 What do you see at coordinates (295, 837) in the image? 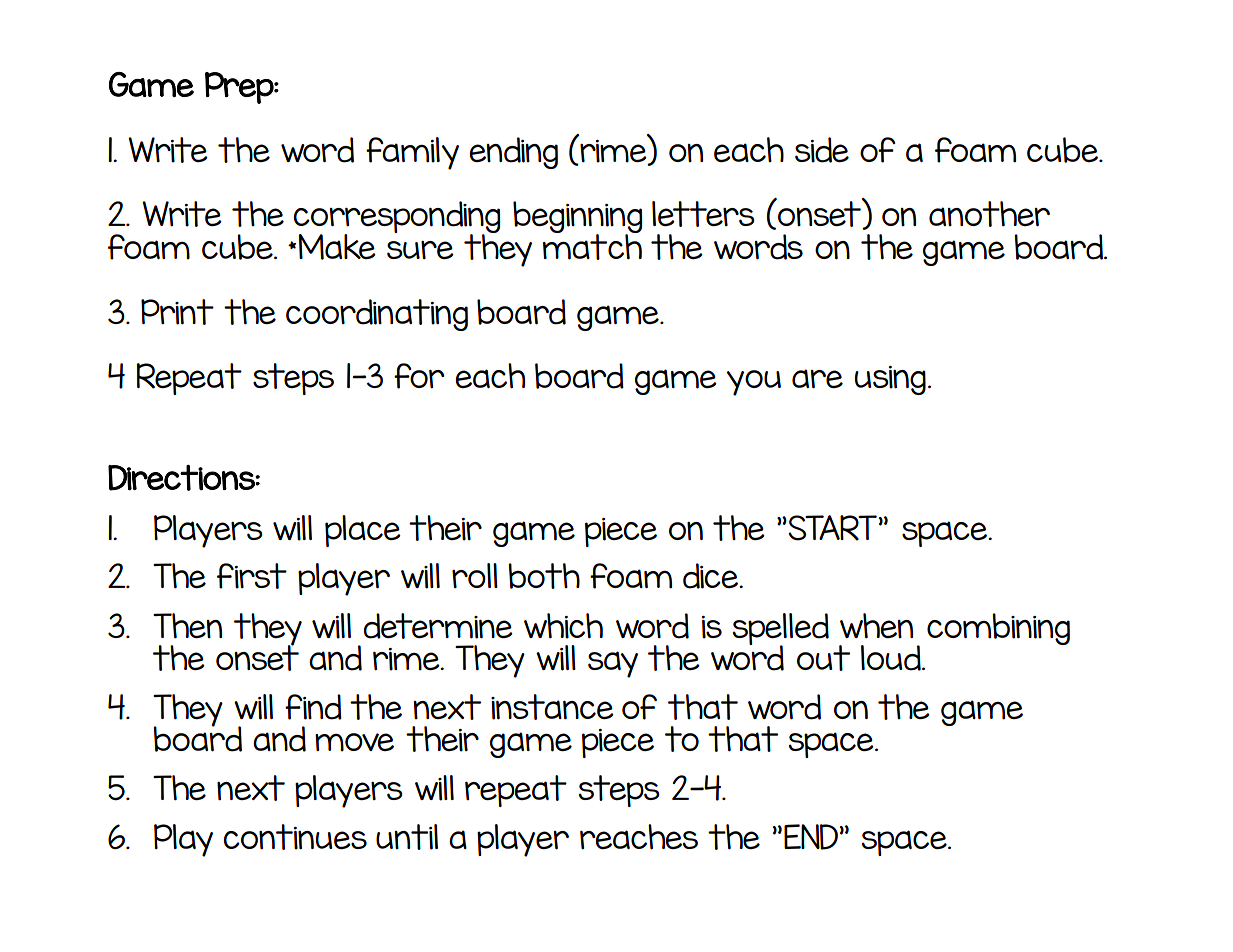
I see `continues` at bounding box center [295, 837].
